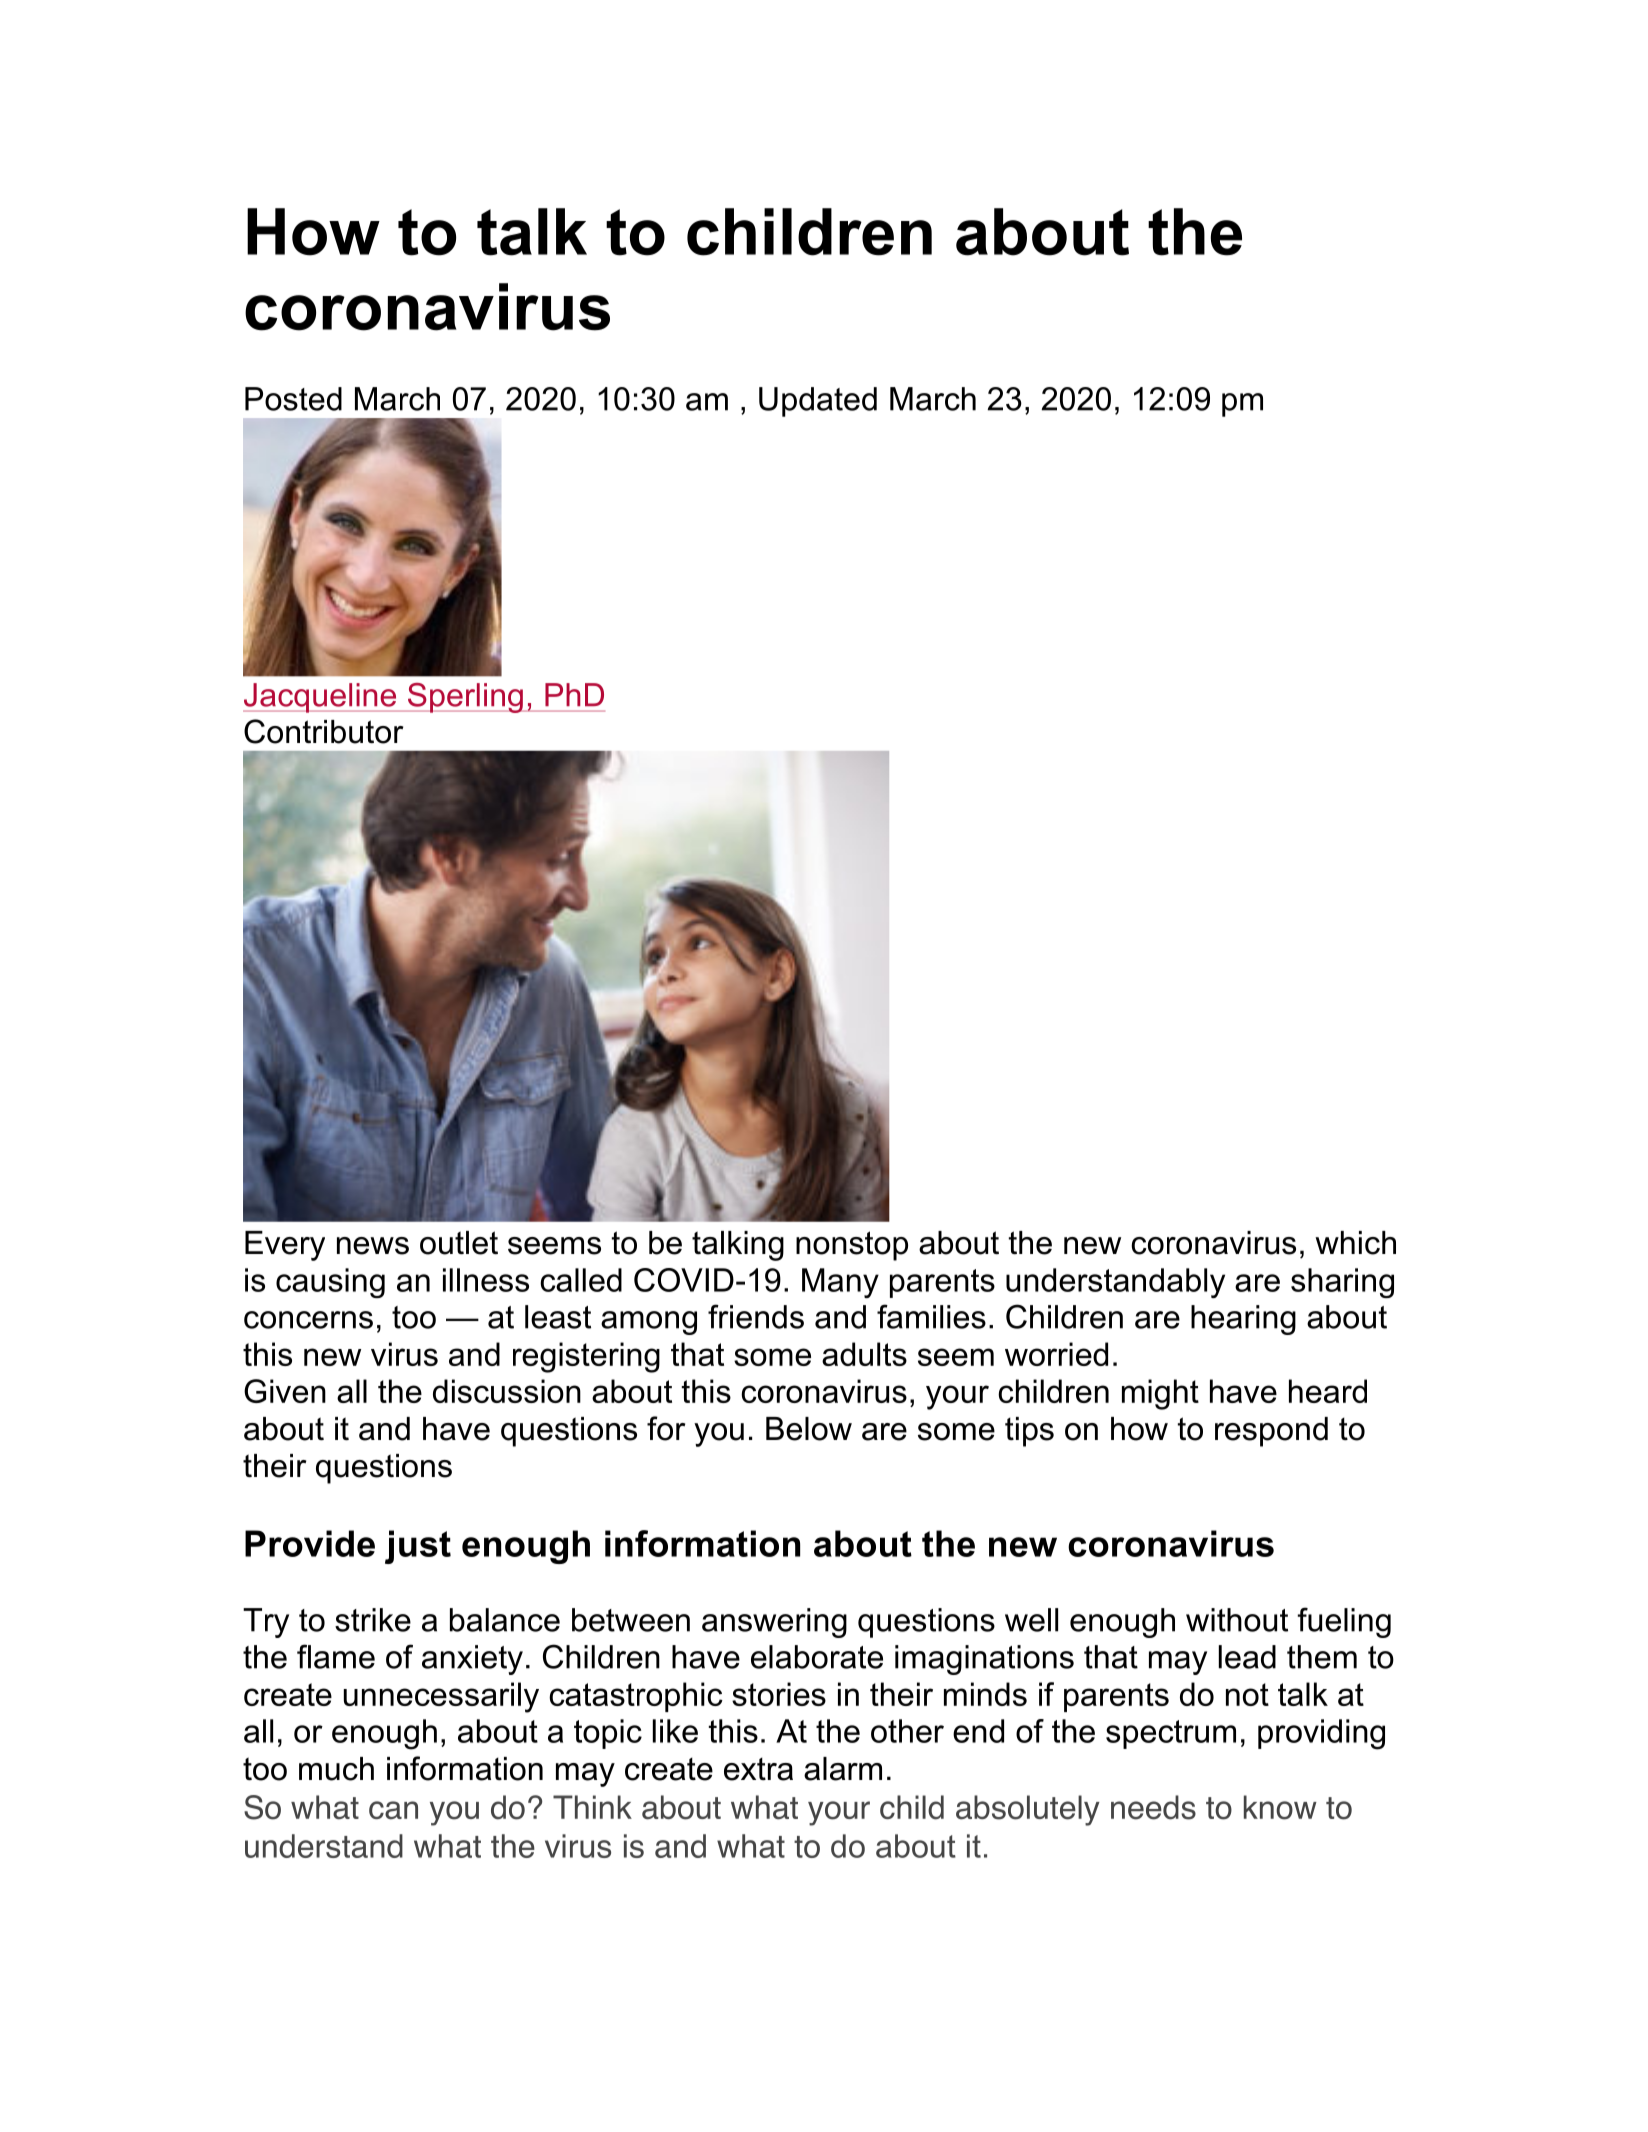 This image has width=1648, height=2132. I want to click on much, so click(336, 1769).
